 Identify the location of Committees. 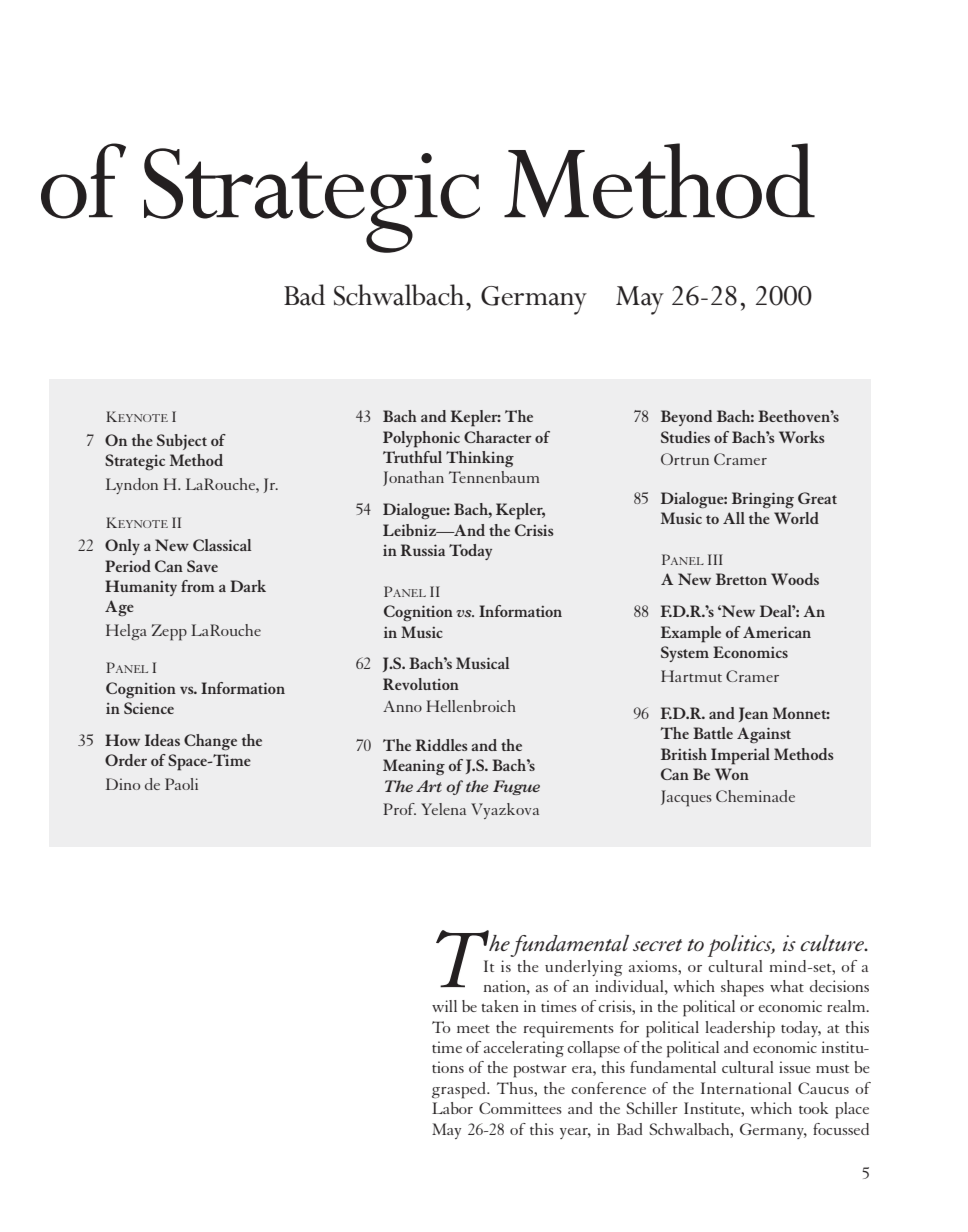
(520, 1108).
